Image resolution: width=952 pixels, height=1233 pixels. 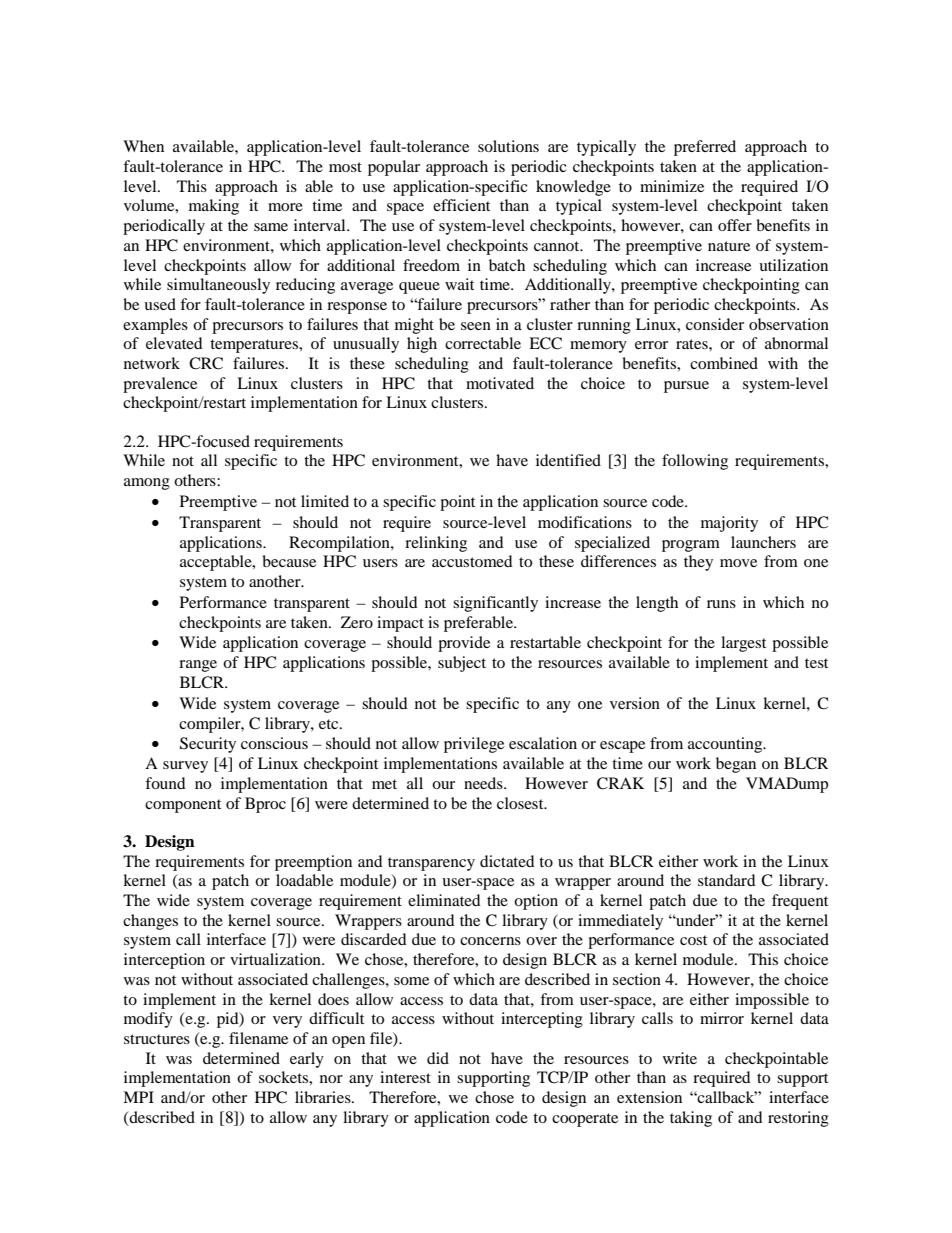 I want to click on making, so click(x=214, y=207).
